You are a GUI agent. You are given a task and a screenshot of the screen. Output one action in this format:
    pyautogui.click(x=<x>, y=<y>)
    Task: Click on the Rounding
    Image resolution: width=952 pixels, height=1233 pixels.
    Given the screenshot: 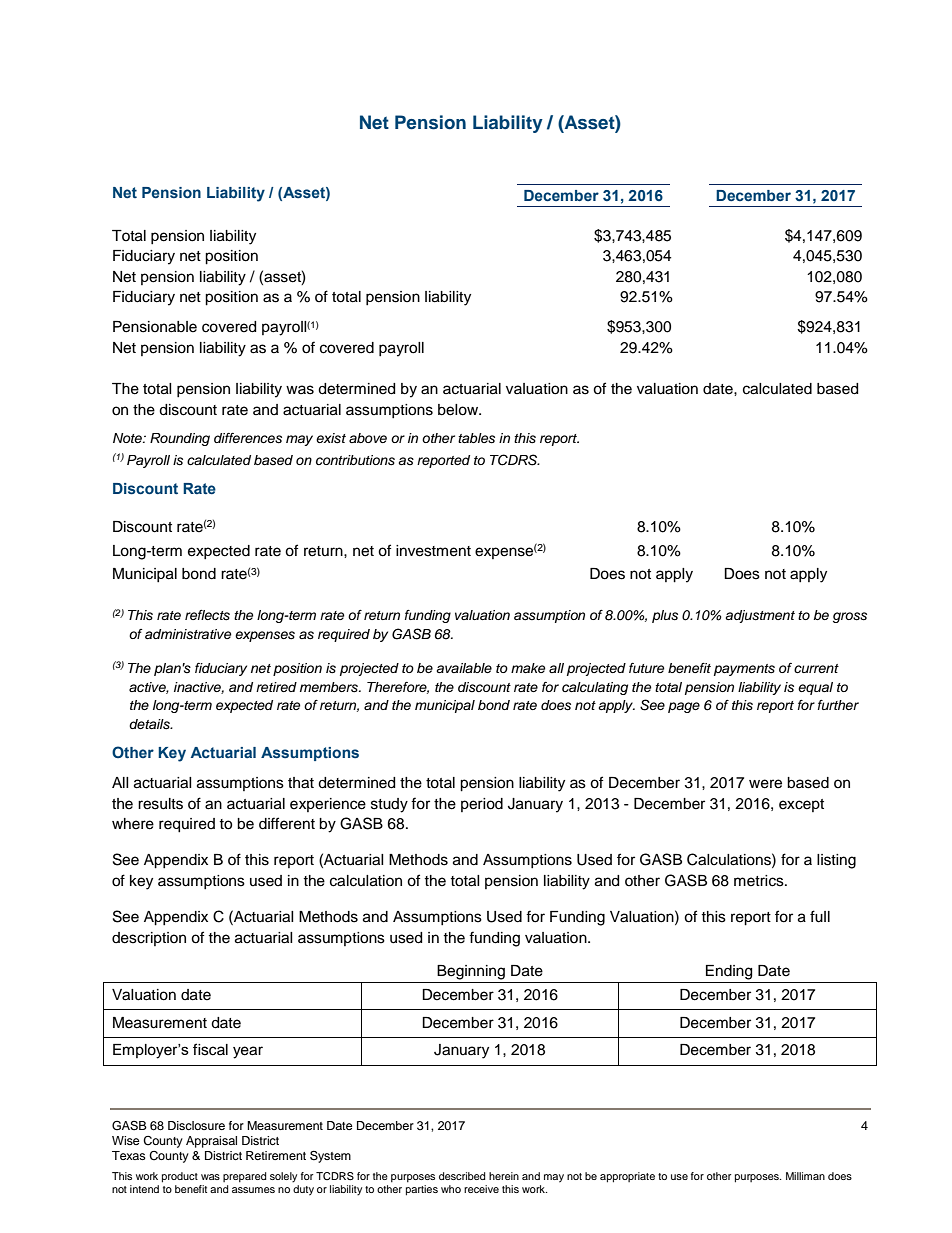 What is the action you would take?
    pyautogui.click(x=180, y=439)
